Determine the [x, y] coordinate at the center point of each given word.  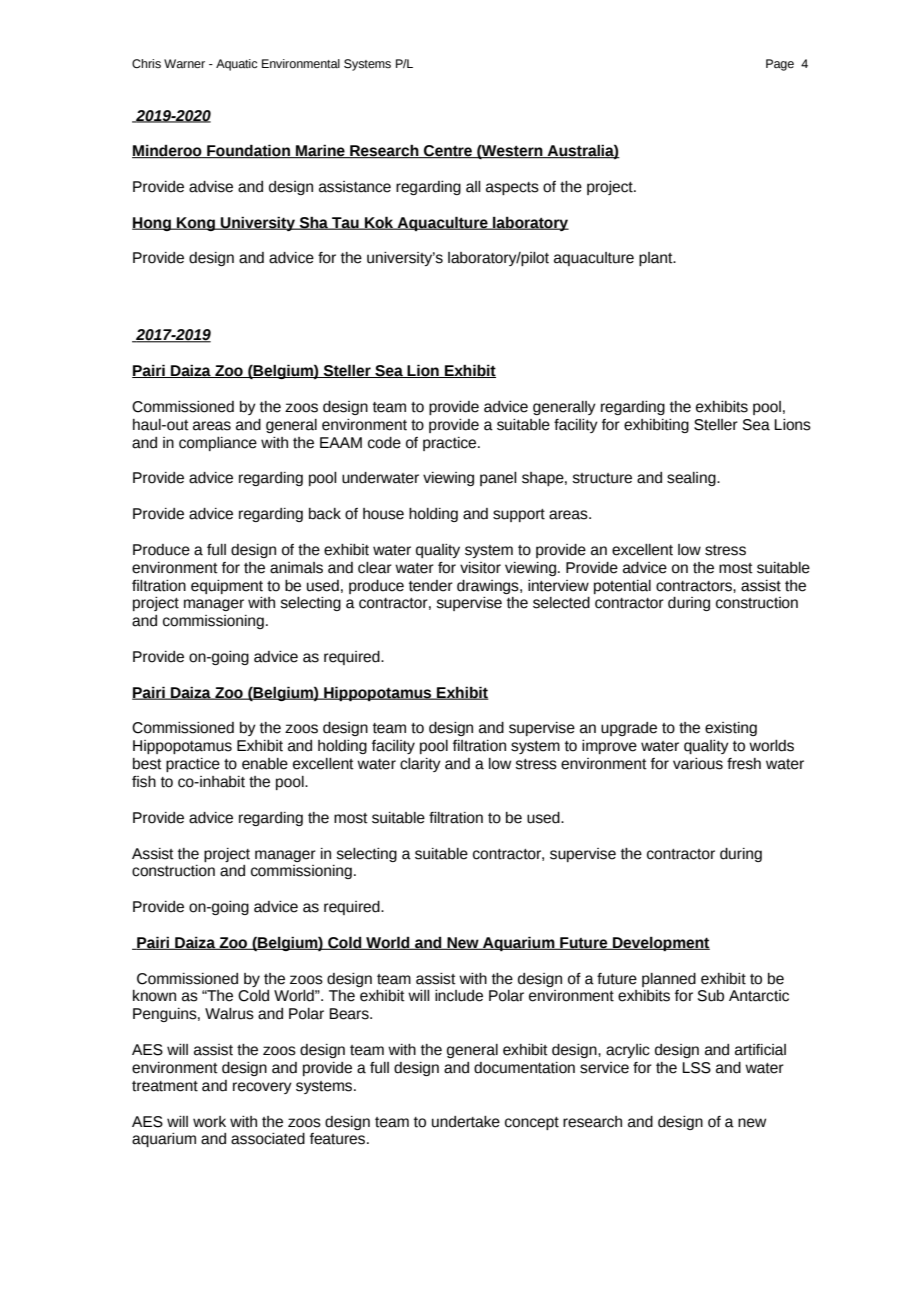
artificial [760, 1050]
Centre [448, 152]
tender [431, 586]
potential [622, 587]
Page [780, 65]
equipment [227, 587]
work [209, 1122]
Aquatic [237, 65]
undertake [466, 1122]
